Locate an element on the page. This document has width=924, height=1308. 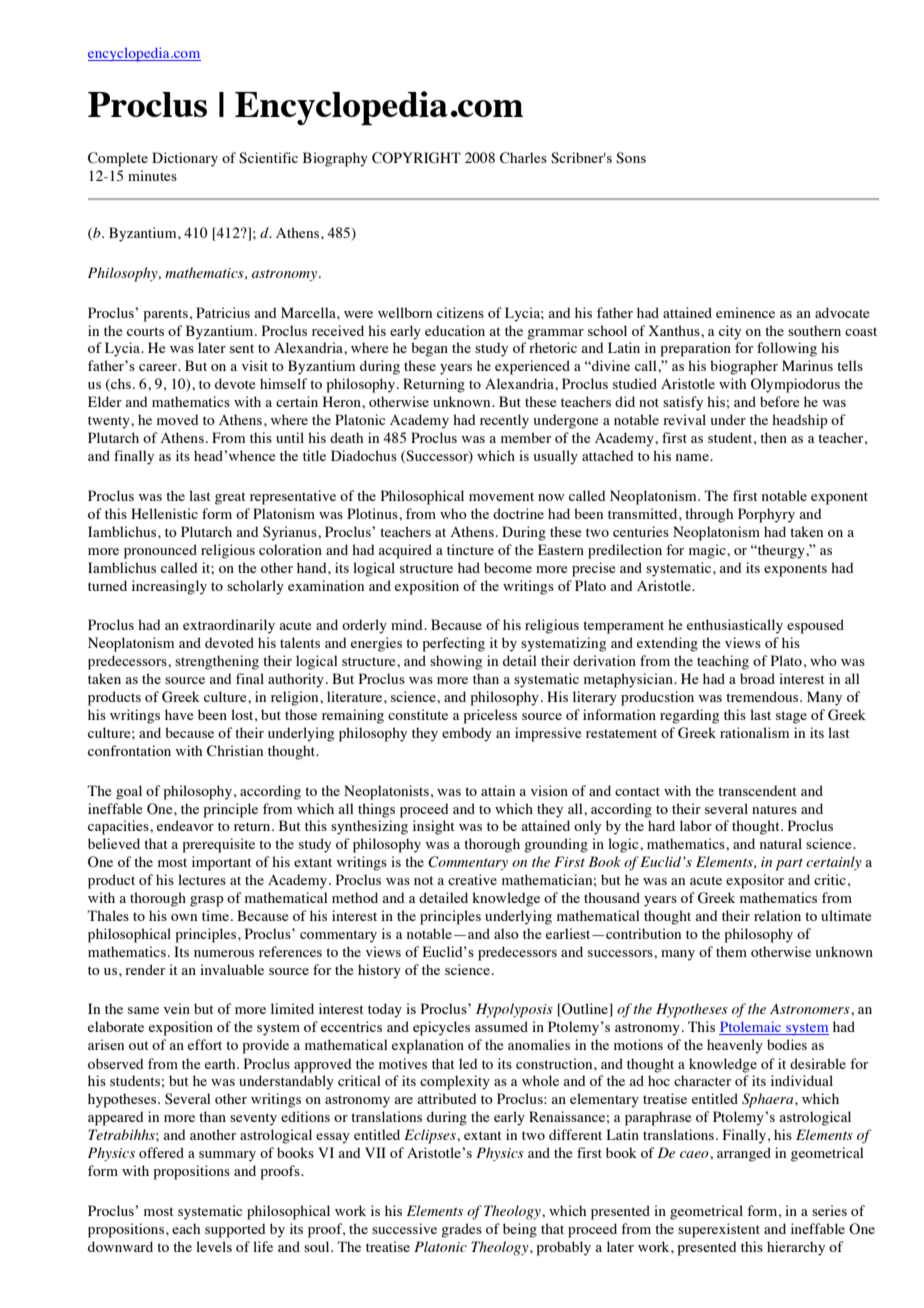
tremendous is located at coordinates (763, 696).
